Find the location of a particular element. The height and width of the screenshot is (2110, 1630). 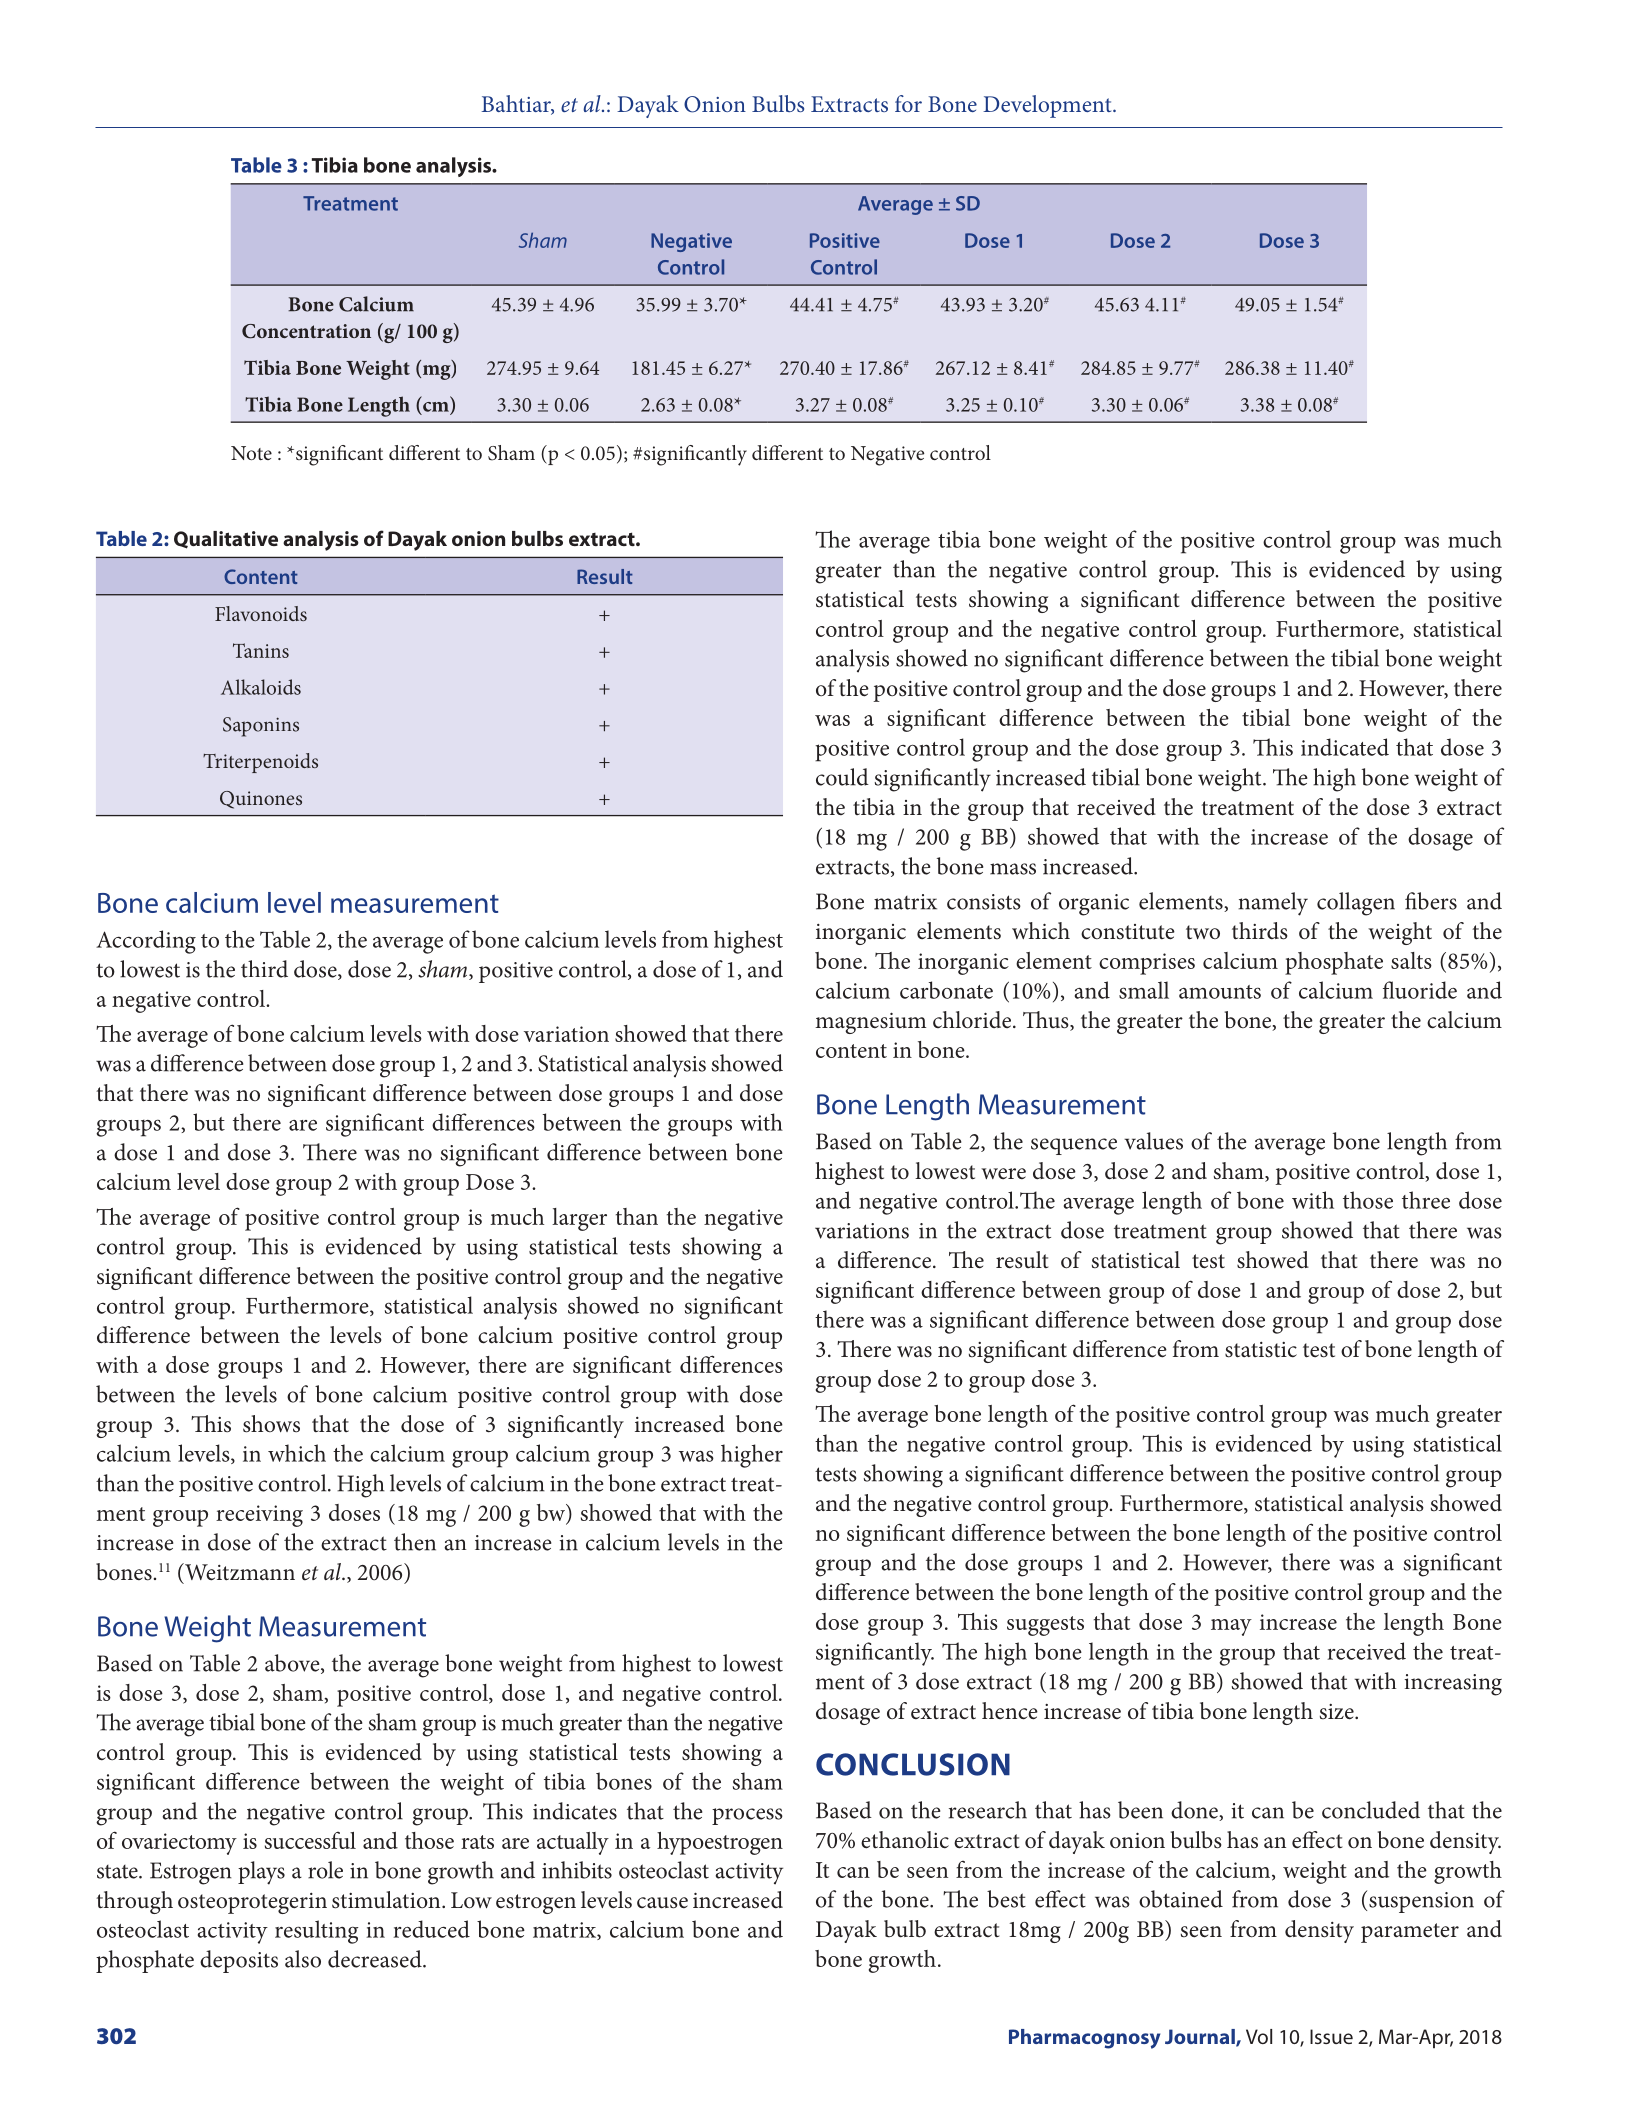

Concentration is located at coordinates (306, 331).
